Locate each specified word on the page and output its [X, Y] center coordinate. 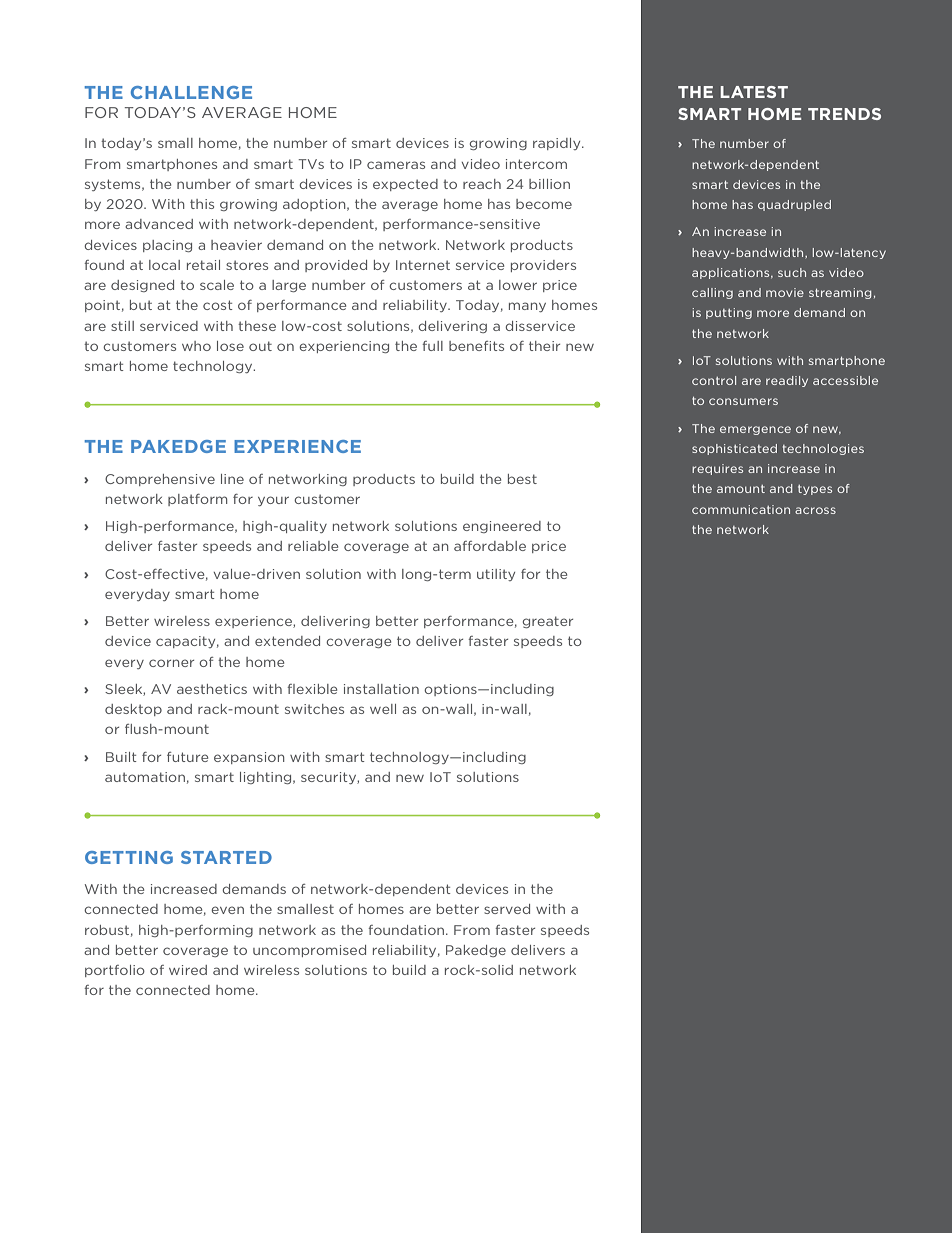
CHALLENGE [191, 92]
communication [741, 509]
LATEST [754, 92]
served [507, 909]
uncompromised [309, 951]
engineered [502, 527]
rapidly [558, 144]
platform [197, 500]
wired [188, 970]
